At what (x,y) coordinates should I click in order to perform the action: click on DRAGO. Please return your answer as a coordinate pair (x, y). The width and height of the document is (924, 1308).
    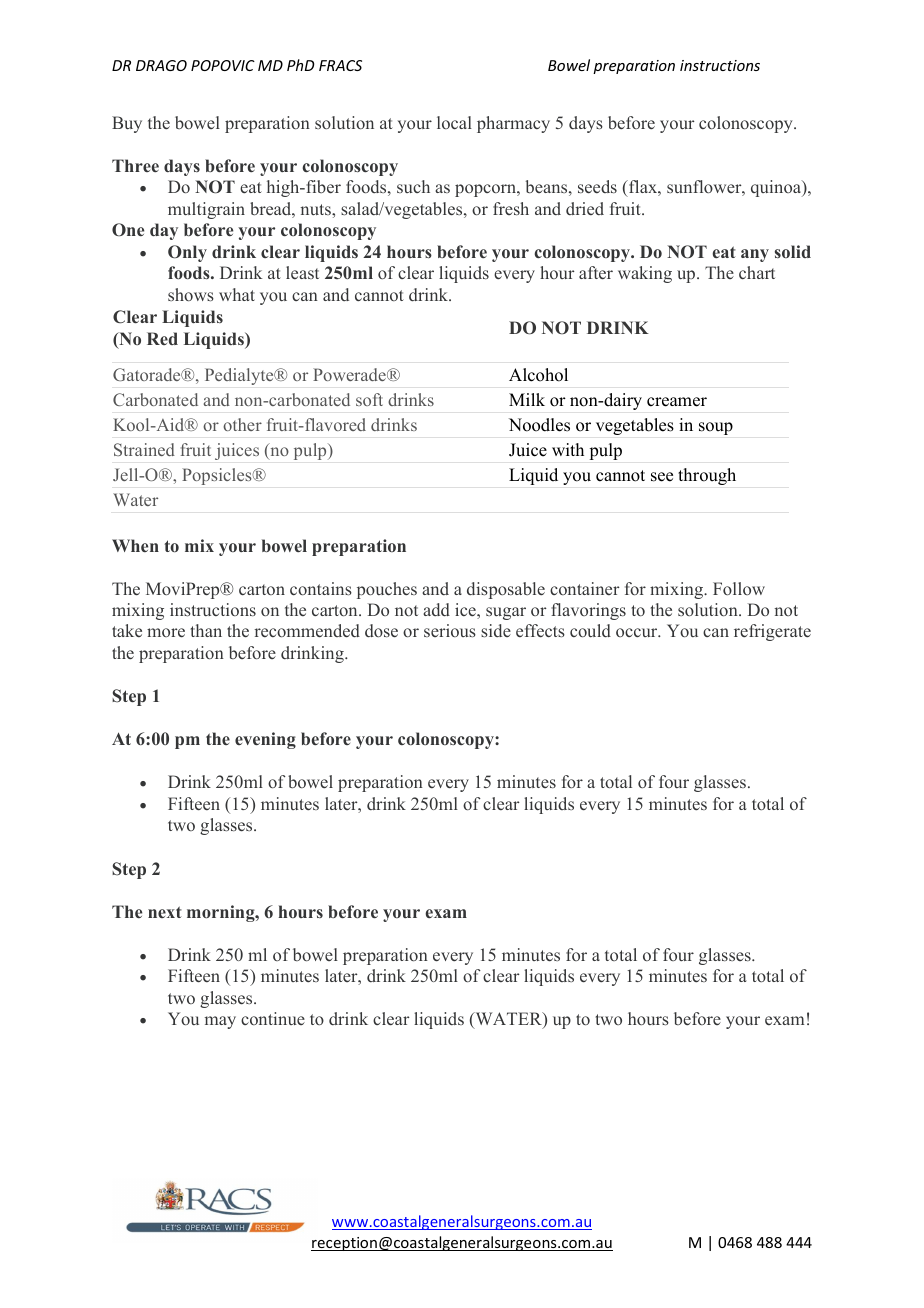
    Looking at the image, I should click on (161, 65).
